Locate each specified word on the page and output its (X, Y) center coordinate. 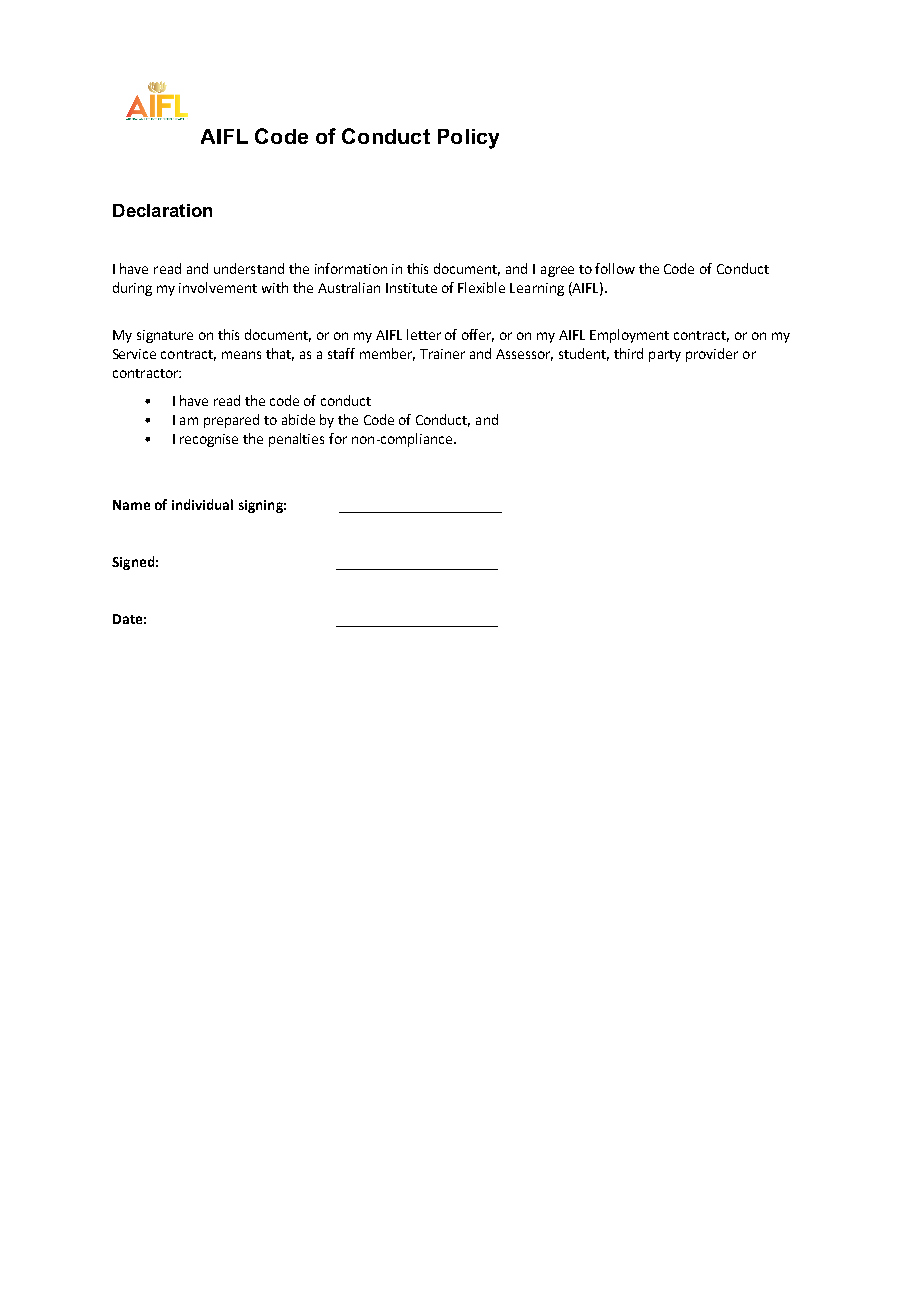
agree (557, 271)
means (241, 355)
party (665, 356)
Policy (468, 139)
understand (249, 268)
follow (615, 268)
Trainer (442, 354)
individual (202, 504)
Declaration (162, 210)
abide (298, 419)
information (351, 268)
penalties (296, 440)
